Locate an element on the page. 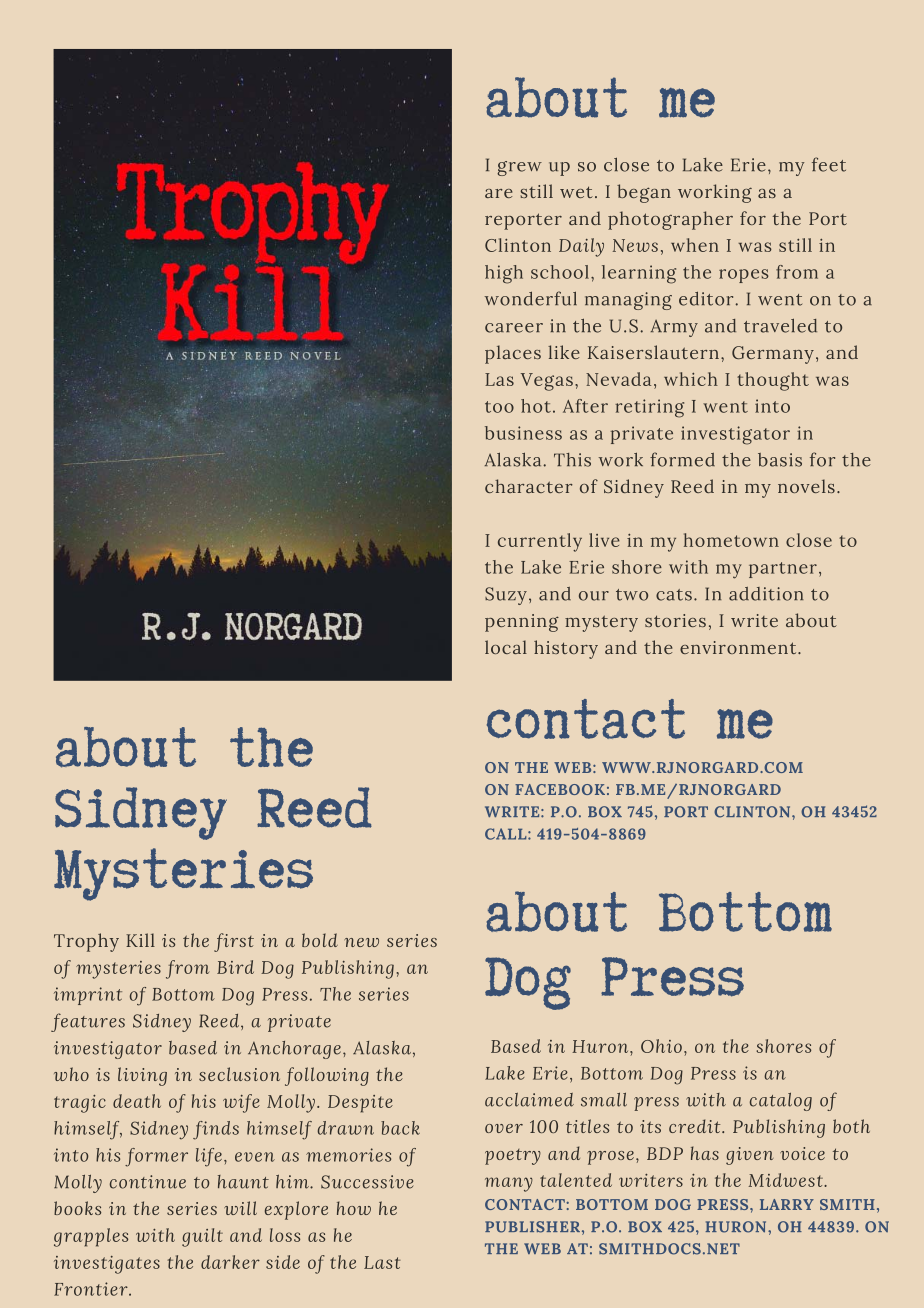 The image size is (924, 1308). basis is located at coordinates (780, 460).
